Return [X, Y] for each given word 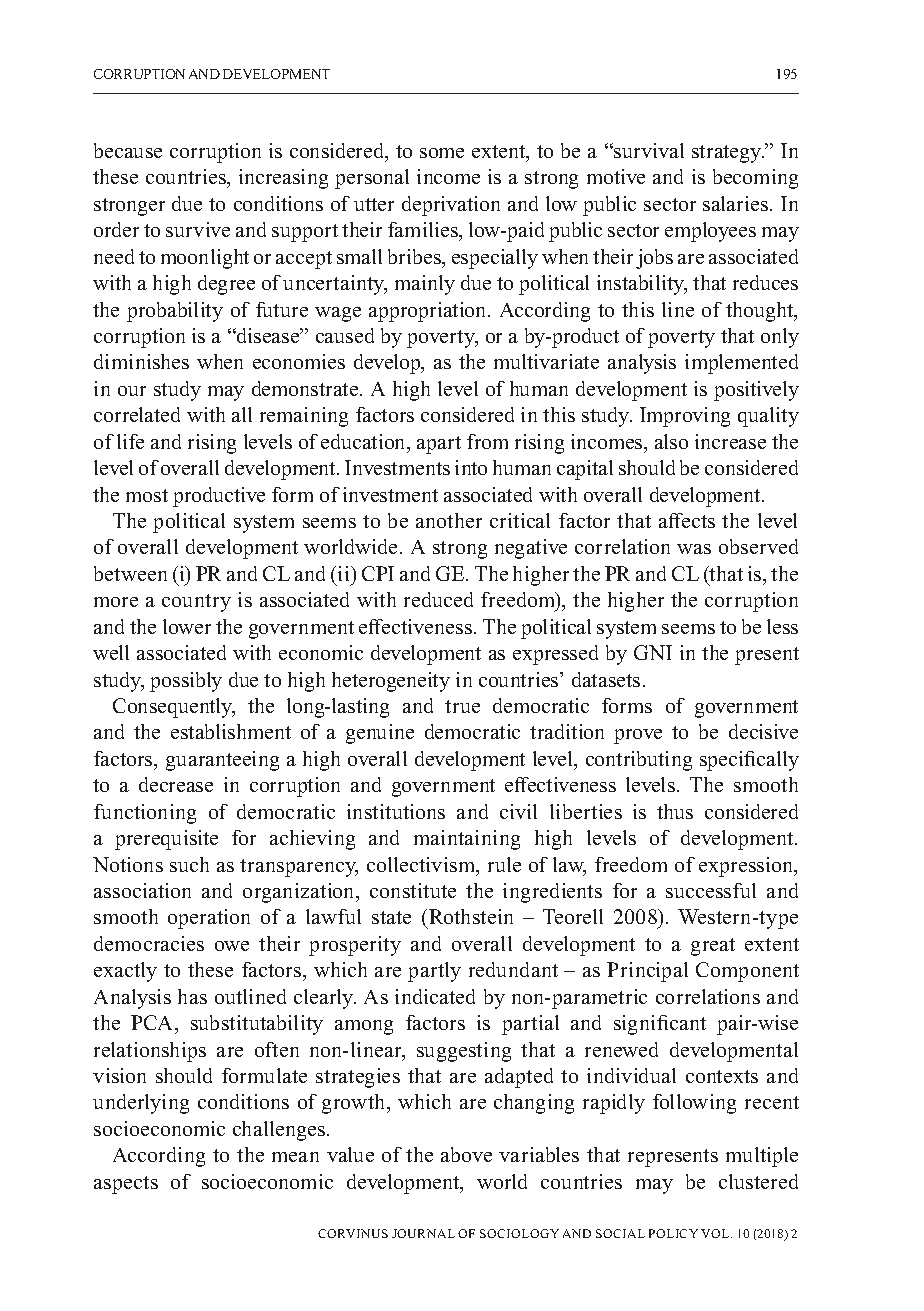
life [130, 441]
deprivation [451, 206]
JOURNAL [423, 1233]
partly [434, 972]
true [462, 706]
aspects [126, 1185]
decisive [763, 731]
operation [209, 919]
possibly [186, 682]
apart [439, 445]
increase [730, 441]
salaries [737, 203]
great [713, 947]
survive [198, 229]
